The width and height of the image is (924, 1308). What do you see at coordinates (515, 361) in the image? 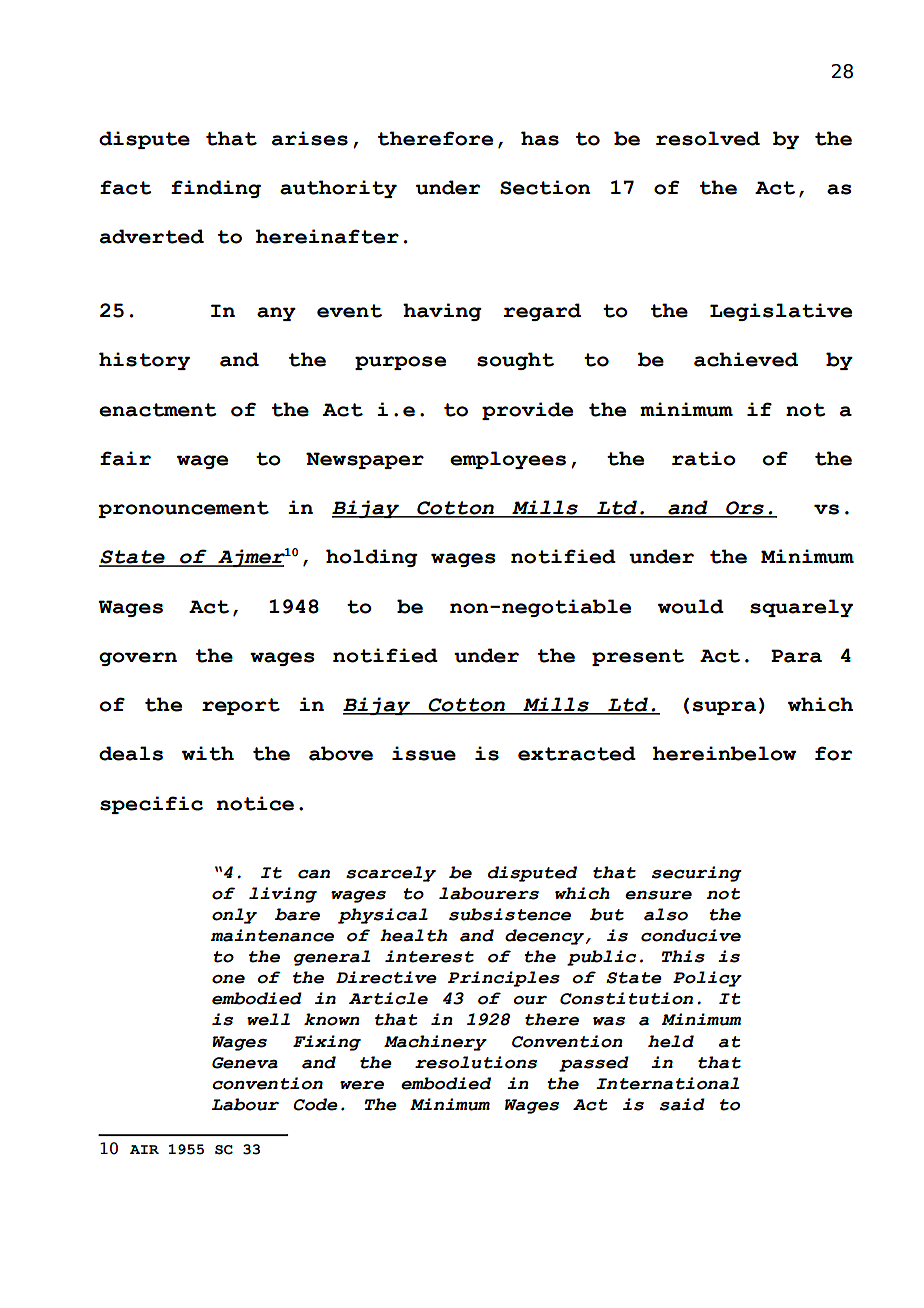
I see `sought` at bounding box center [515, 361].
